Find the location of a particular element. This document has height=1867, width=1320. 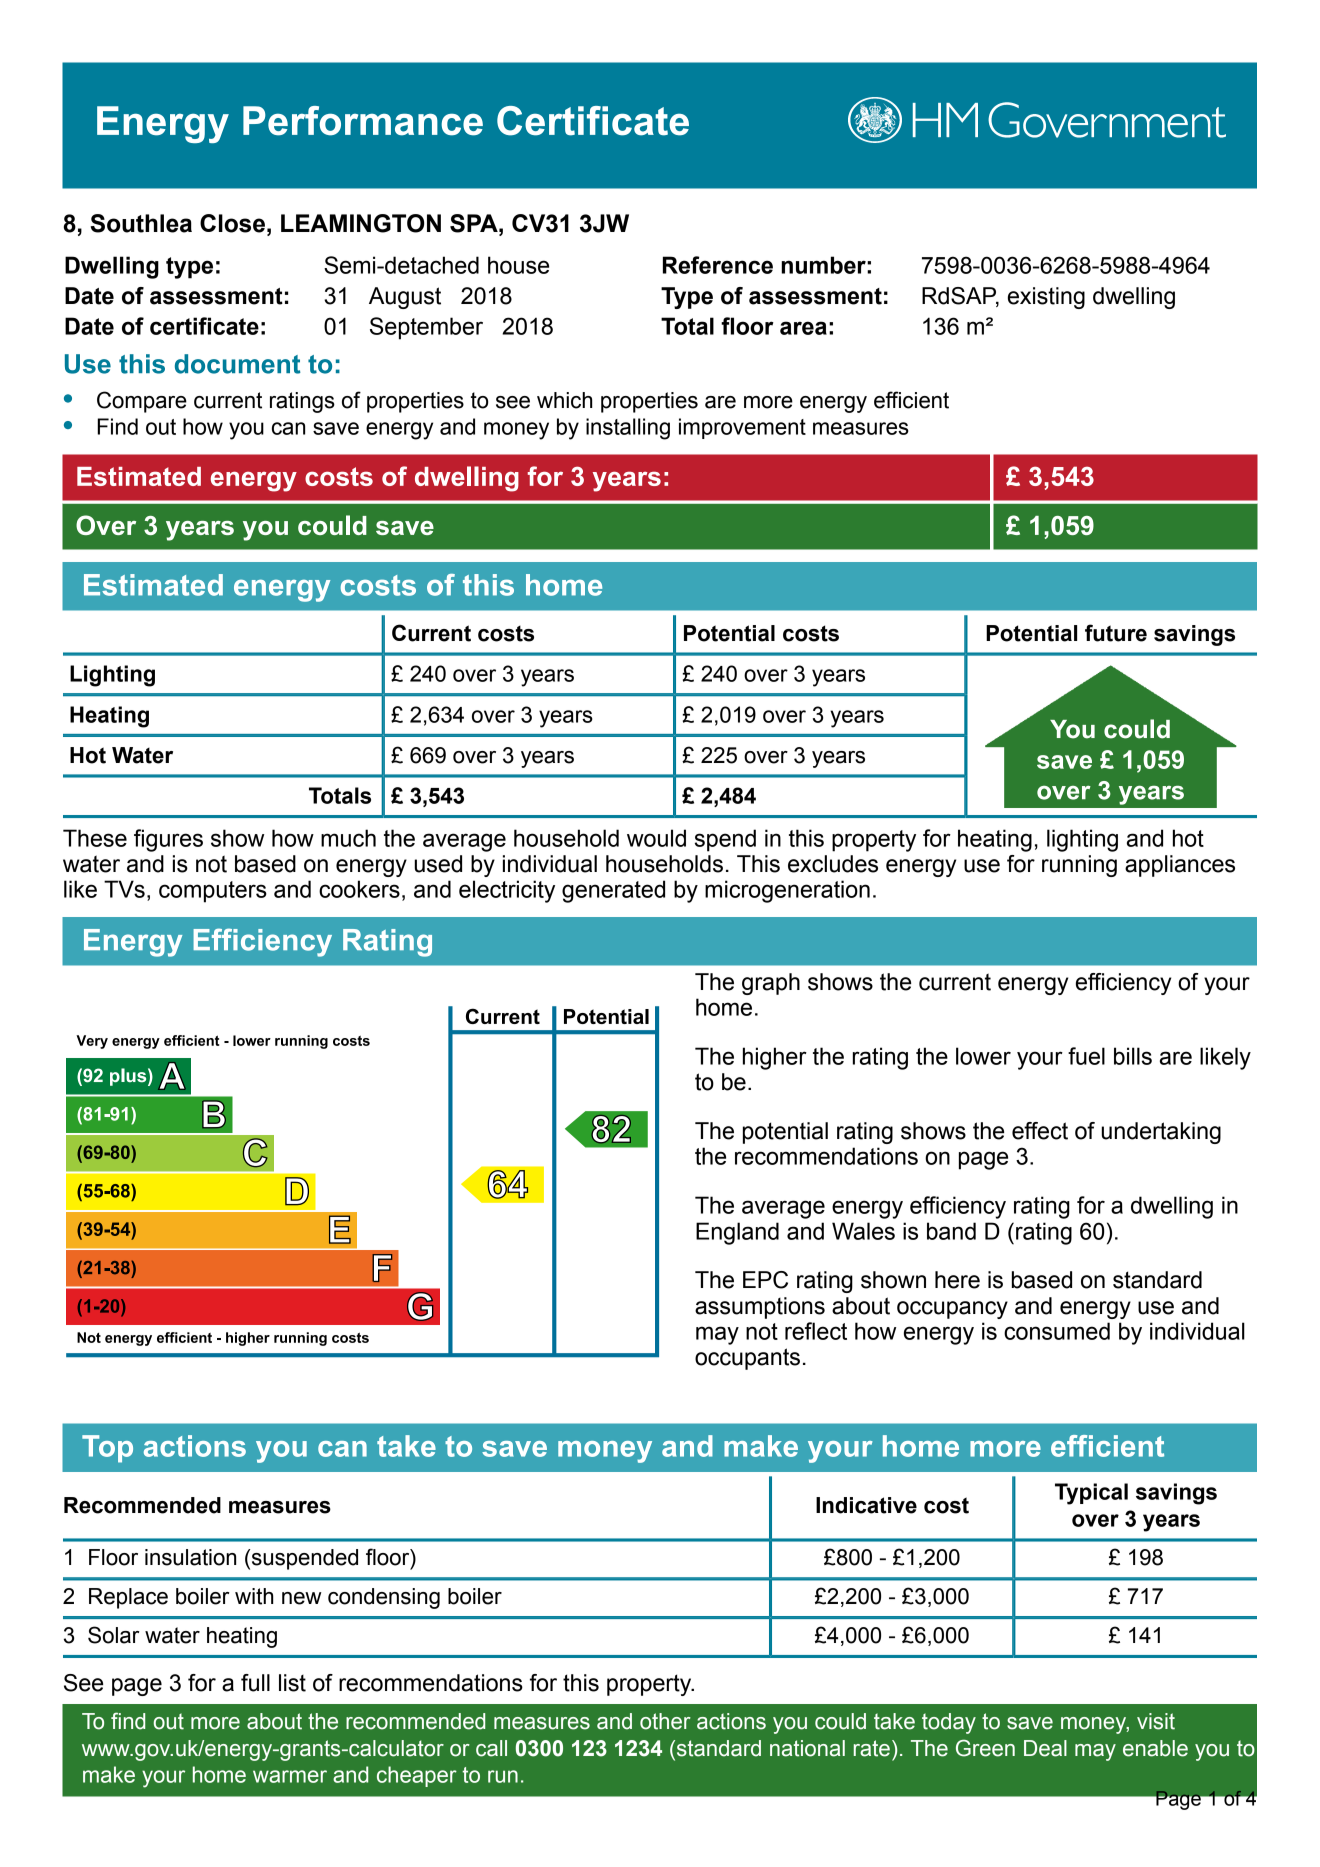

existing is located at coordinates (1046, 298).
